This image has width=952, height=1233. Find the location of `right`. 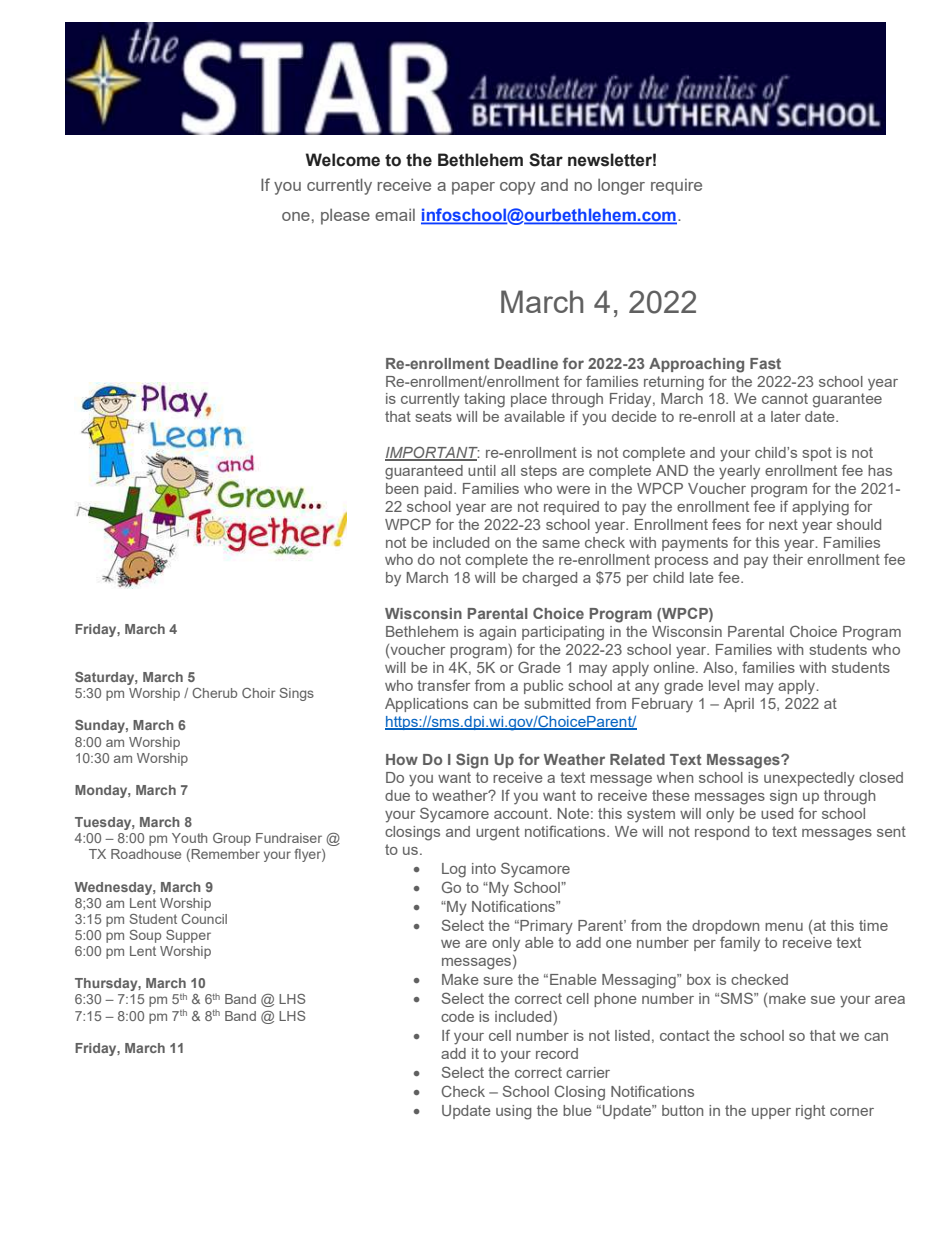

right is located at coordinates (810, 1112).
